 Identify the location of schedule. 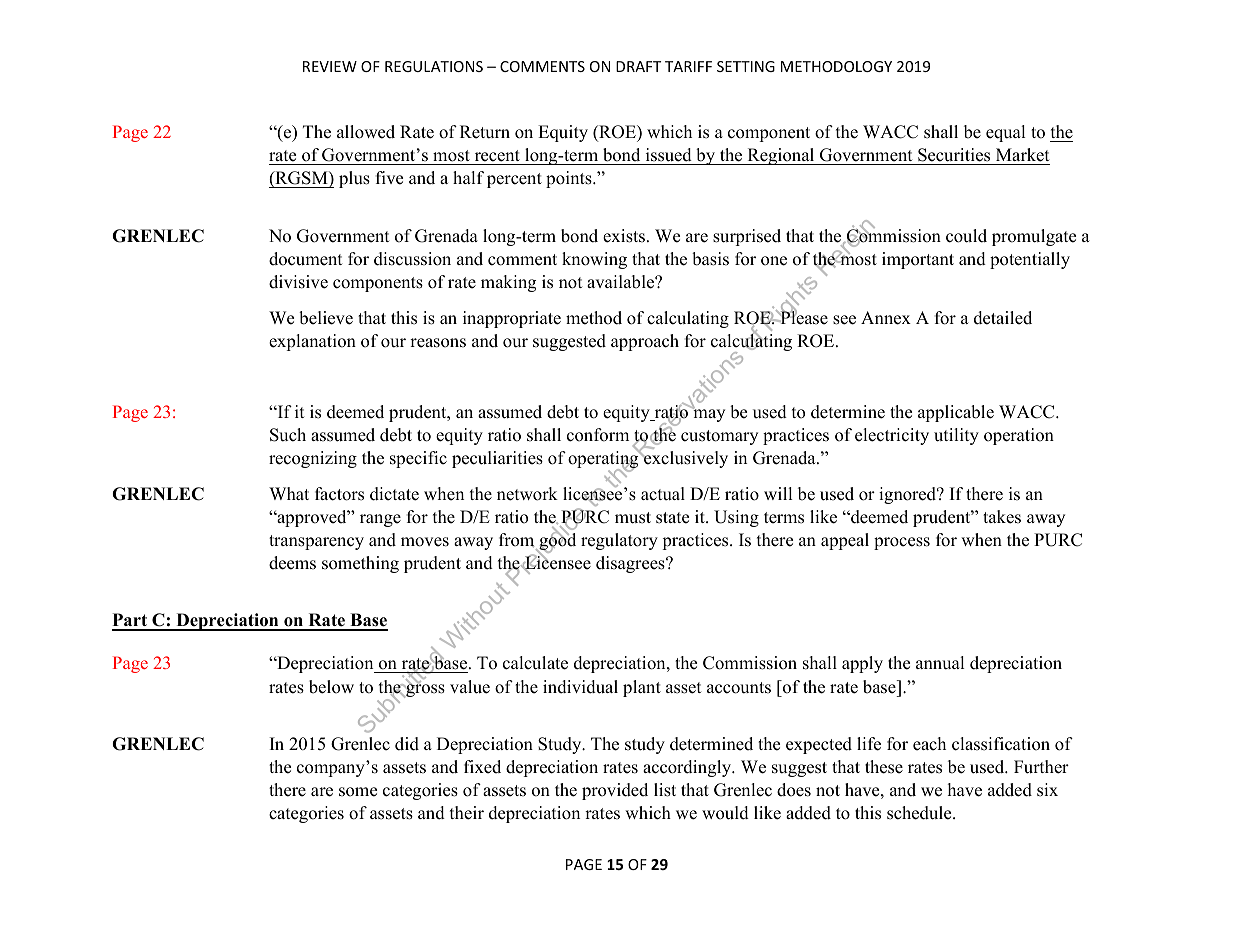
(920, 813).
